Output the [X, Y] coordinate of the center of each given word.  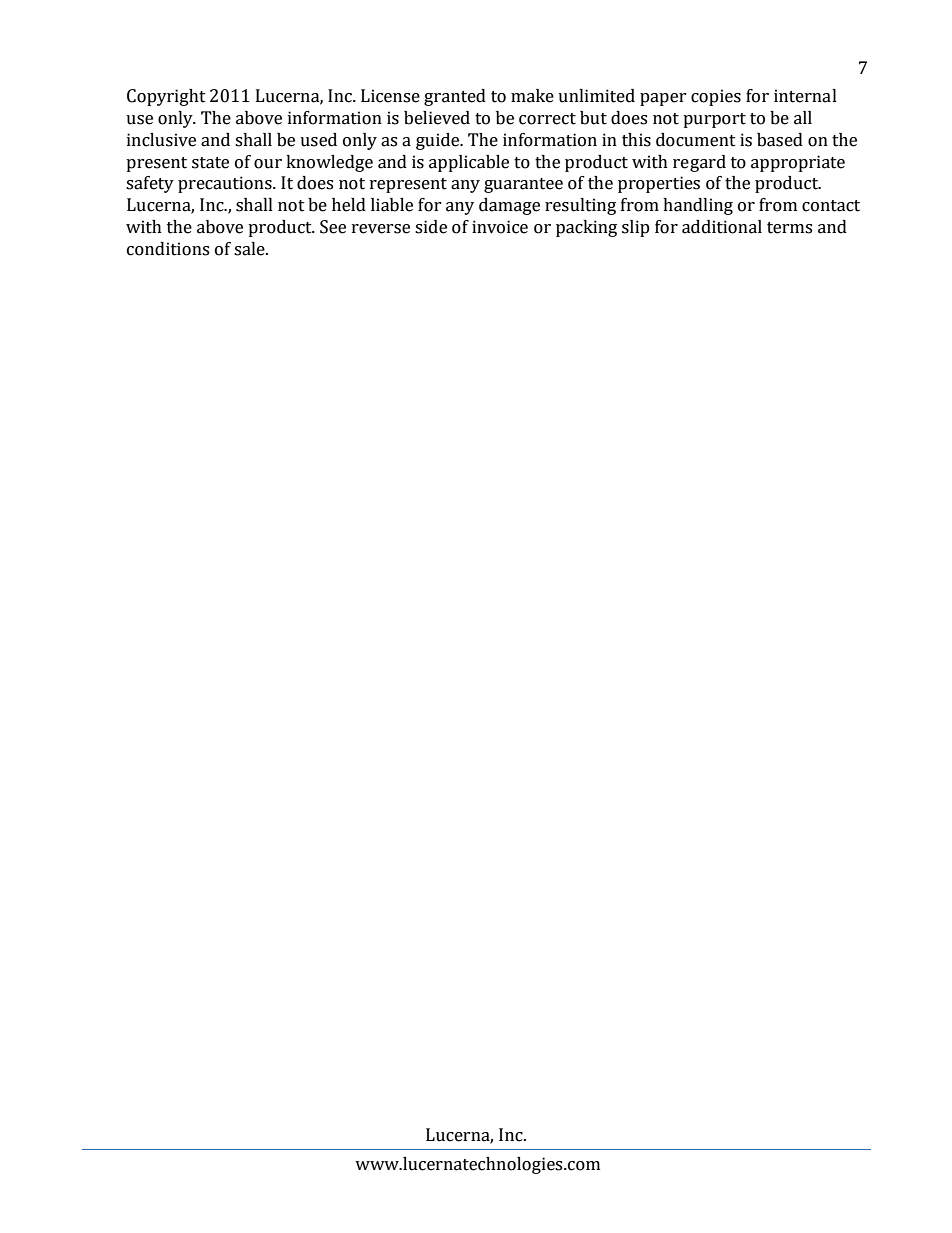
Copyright [166, 97]
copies [716, 97]
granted [455, 97]
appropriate [798, 163]
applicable [469, 163]
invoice [500, 227]
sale [250, 249]
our [268, 164]
